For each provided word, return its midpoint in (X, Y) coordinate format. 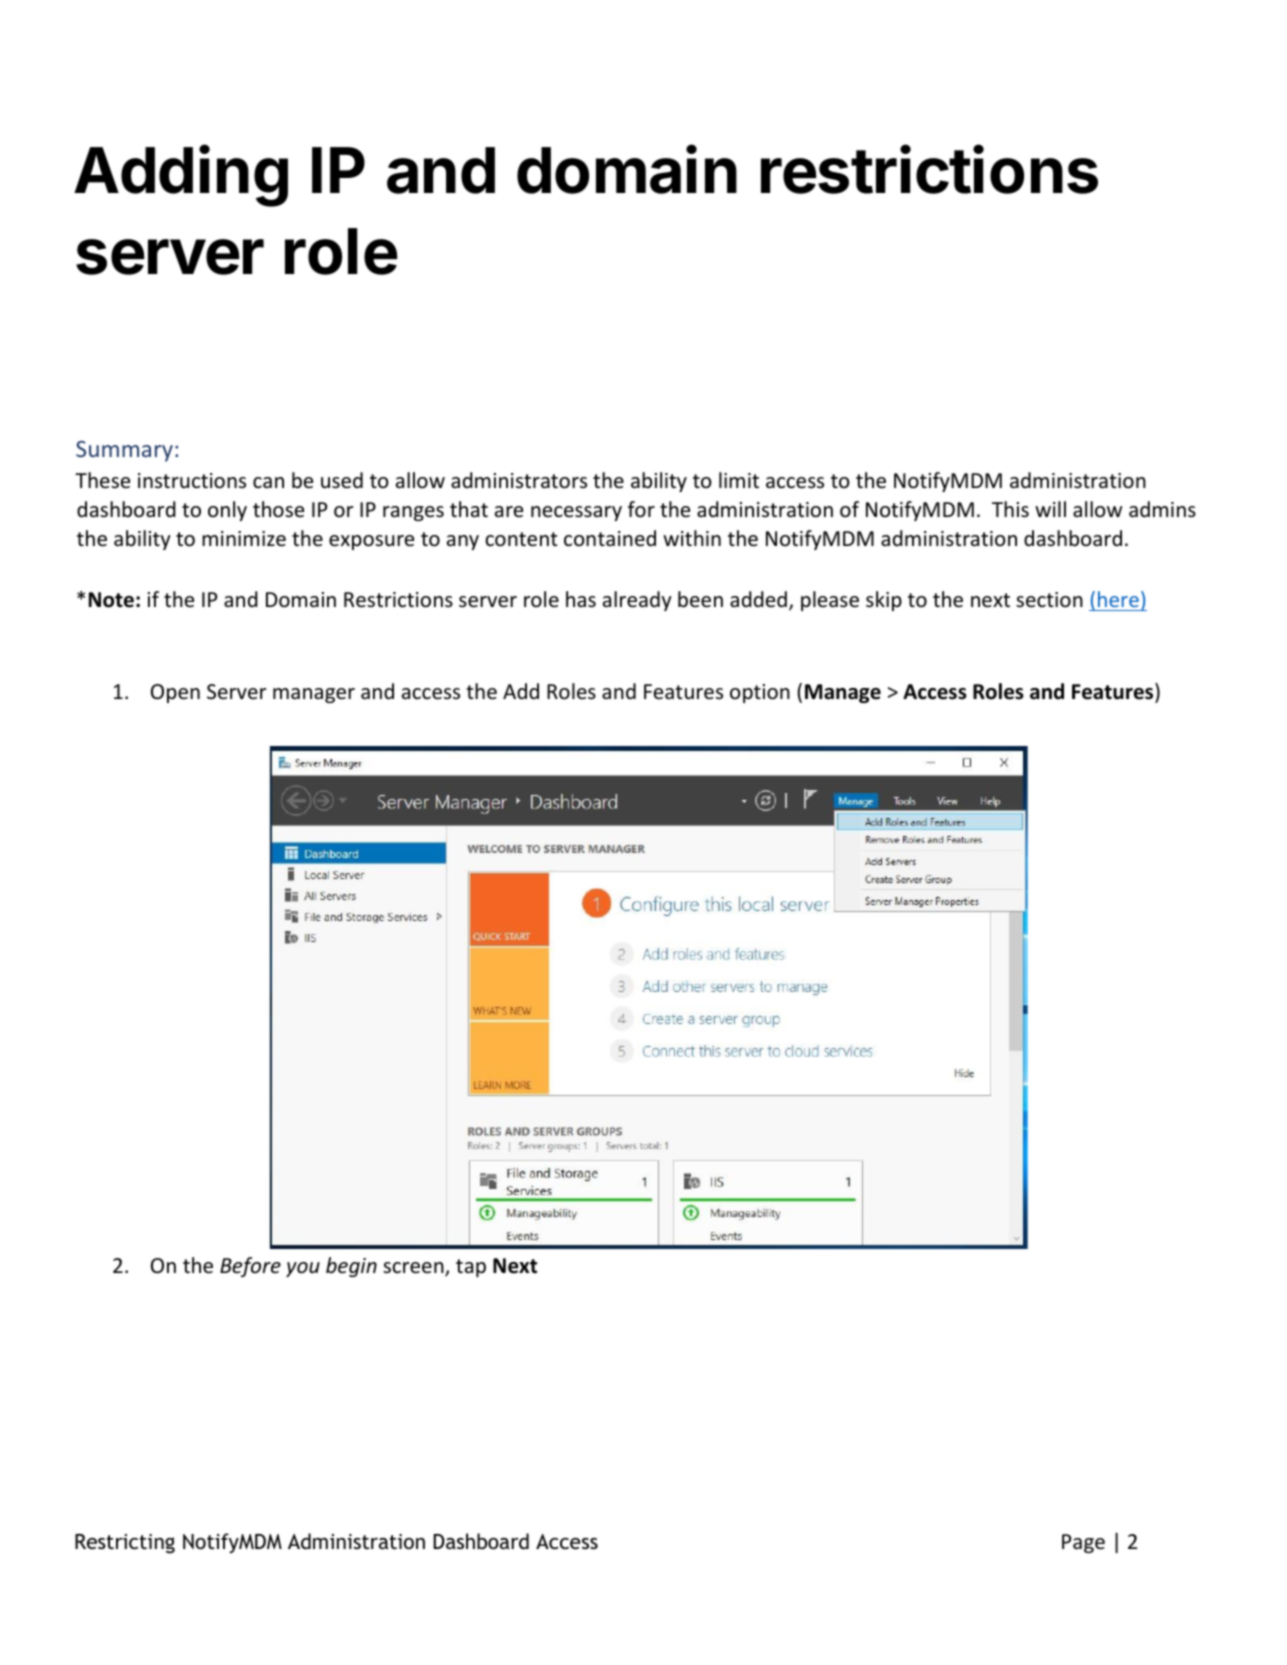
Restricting (125, 1544)
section (1049, 600)
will (1050, 509)
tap (471, 1268)
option (760, 693)
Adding (181, 176)
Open (175, 693)
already (637, 601)
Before (250, 1267)
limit (739, 480)
